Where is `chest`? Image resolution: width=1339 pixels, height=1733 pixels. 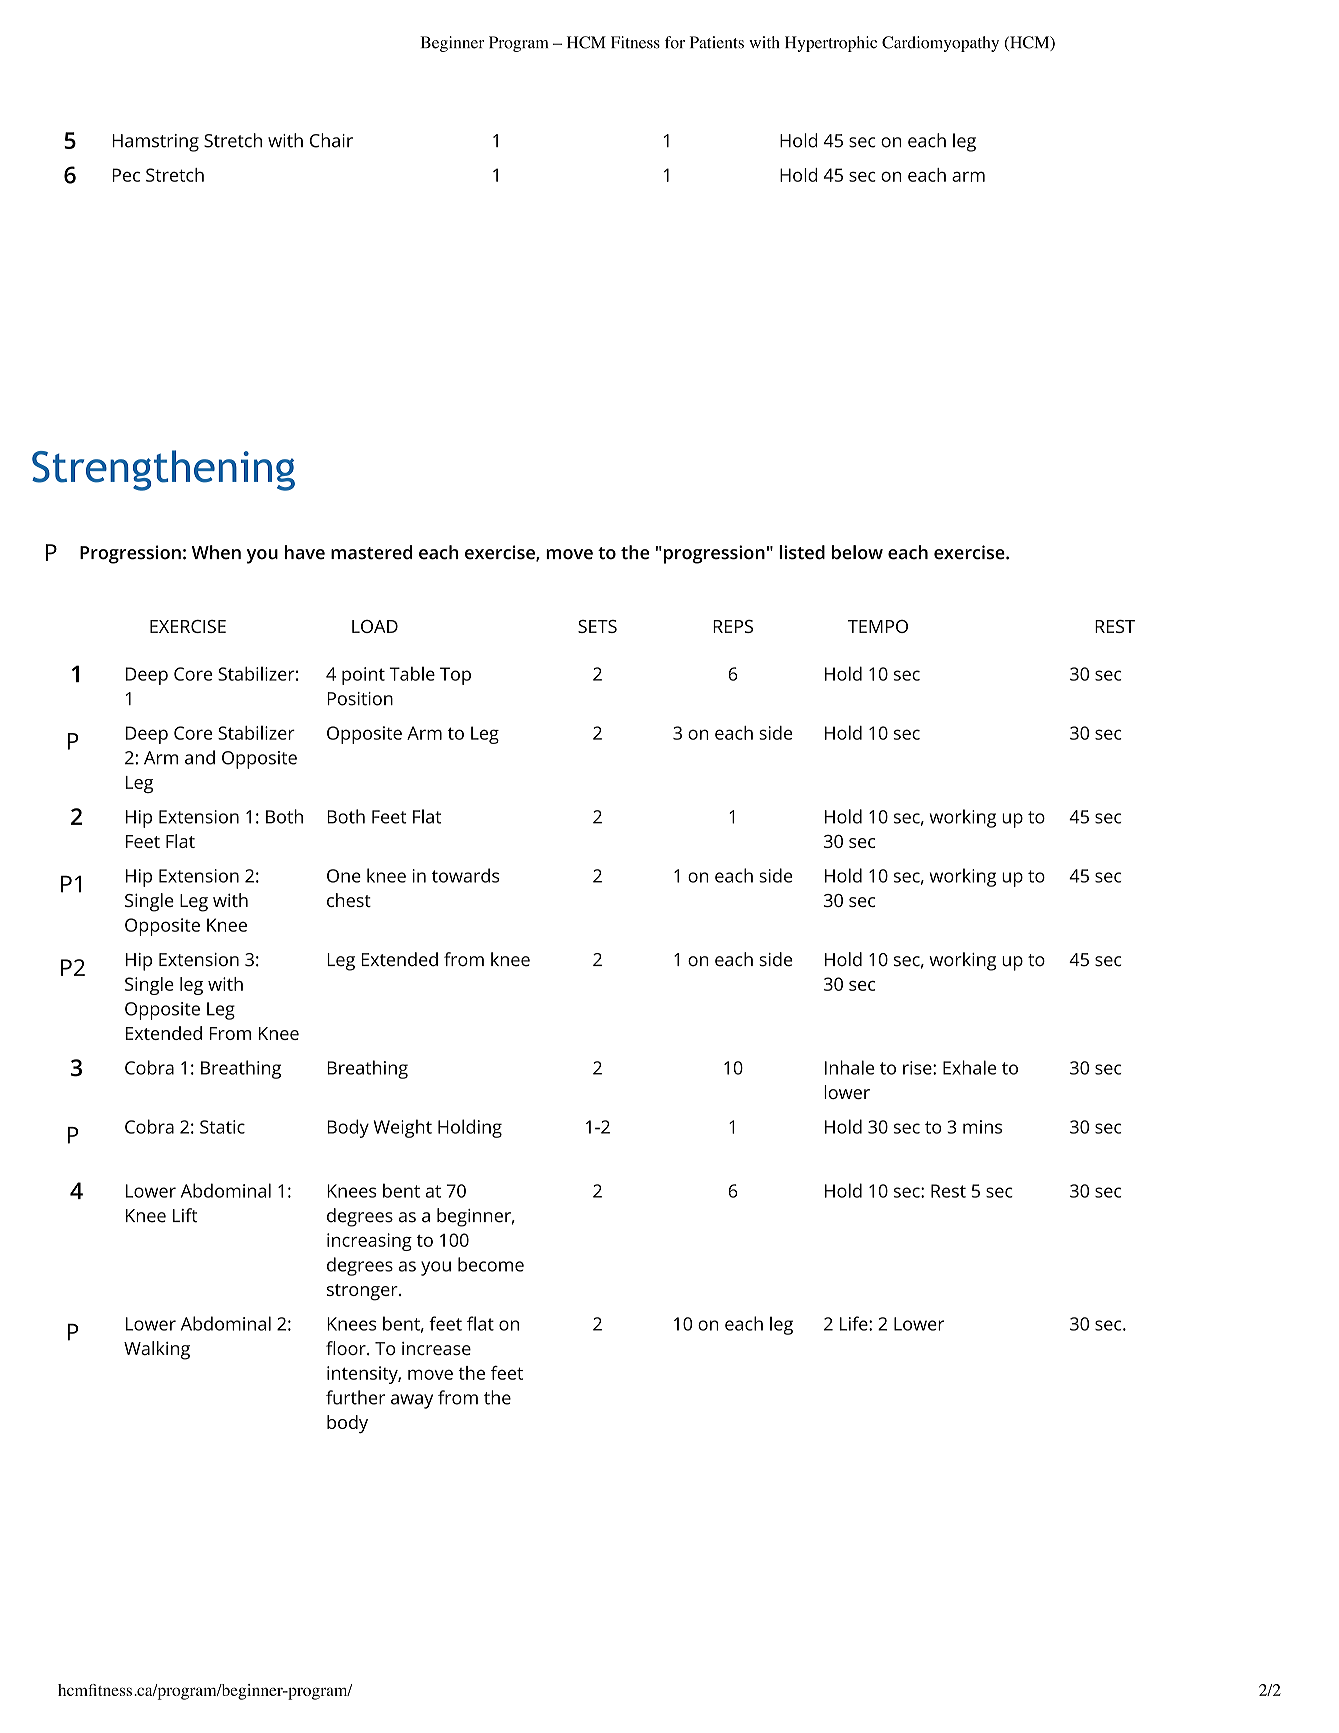
chest is located at coordinates (349, 900).
